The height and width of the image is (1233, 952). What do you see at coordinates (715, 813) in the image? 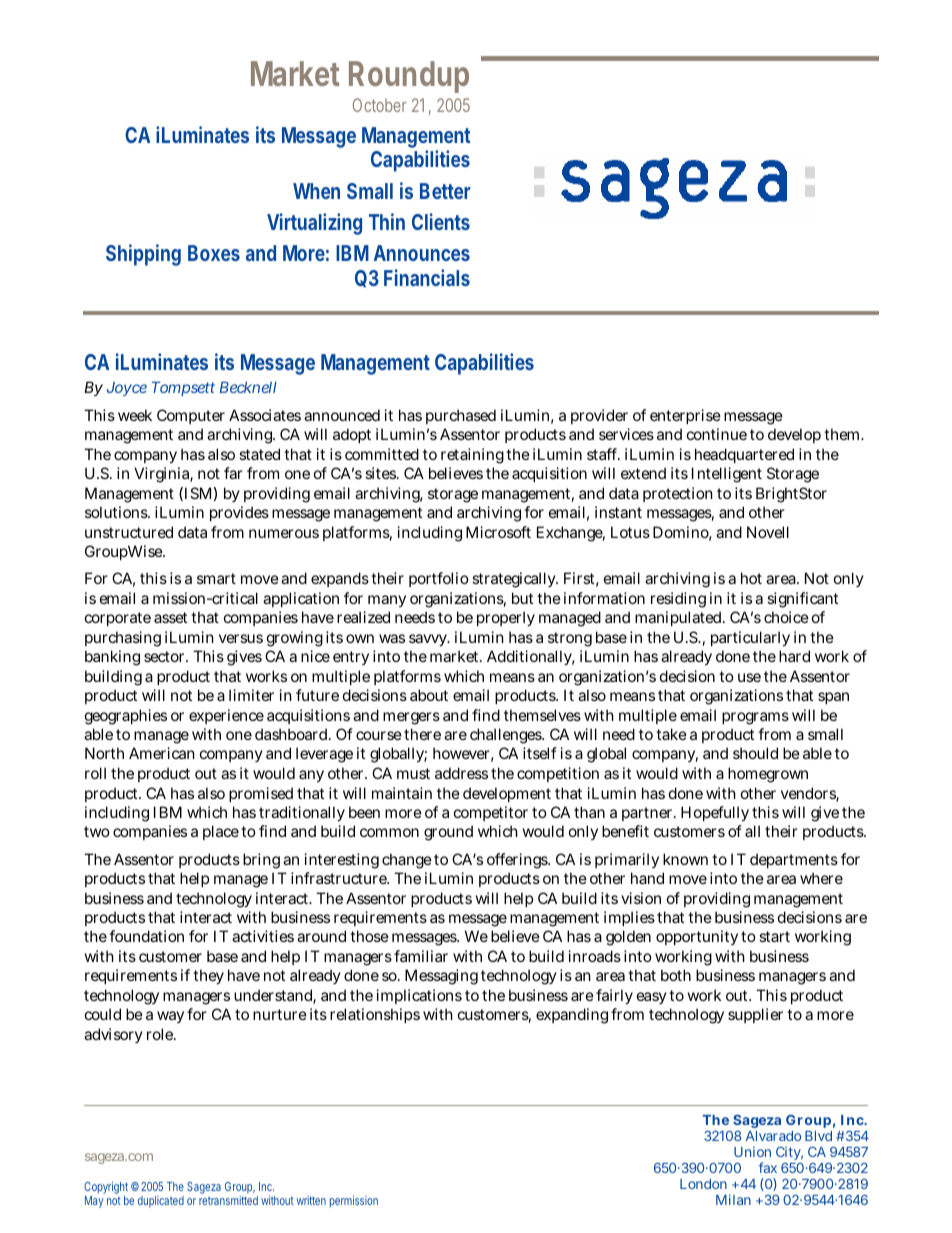
I see `Hopefully` at bounding box center [715, 813].
